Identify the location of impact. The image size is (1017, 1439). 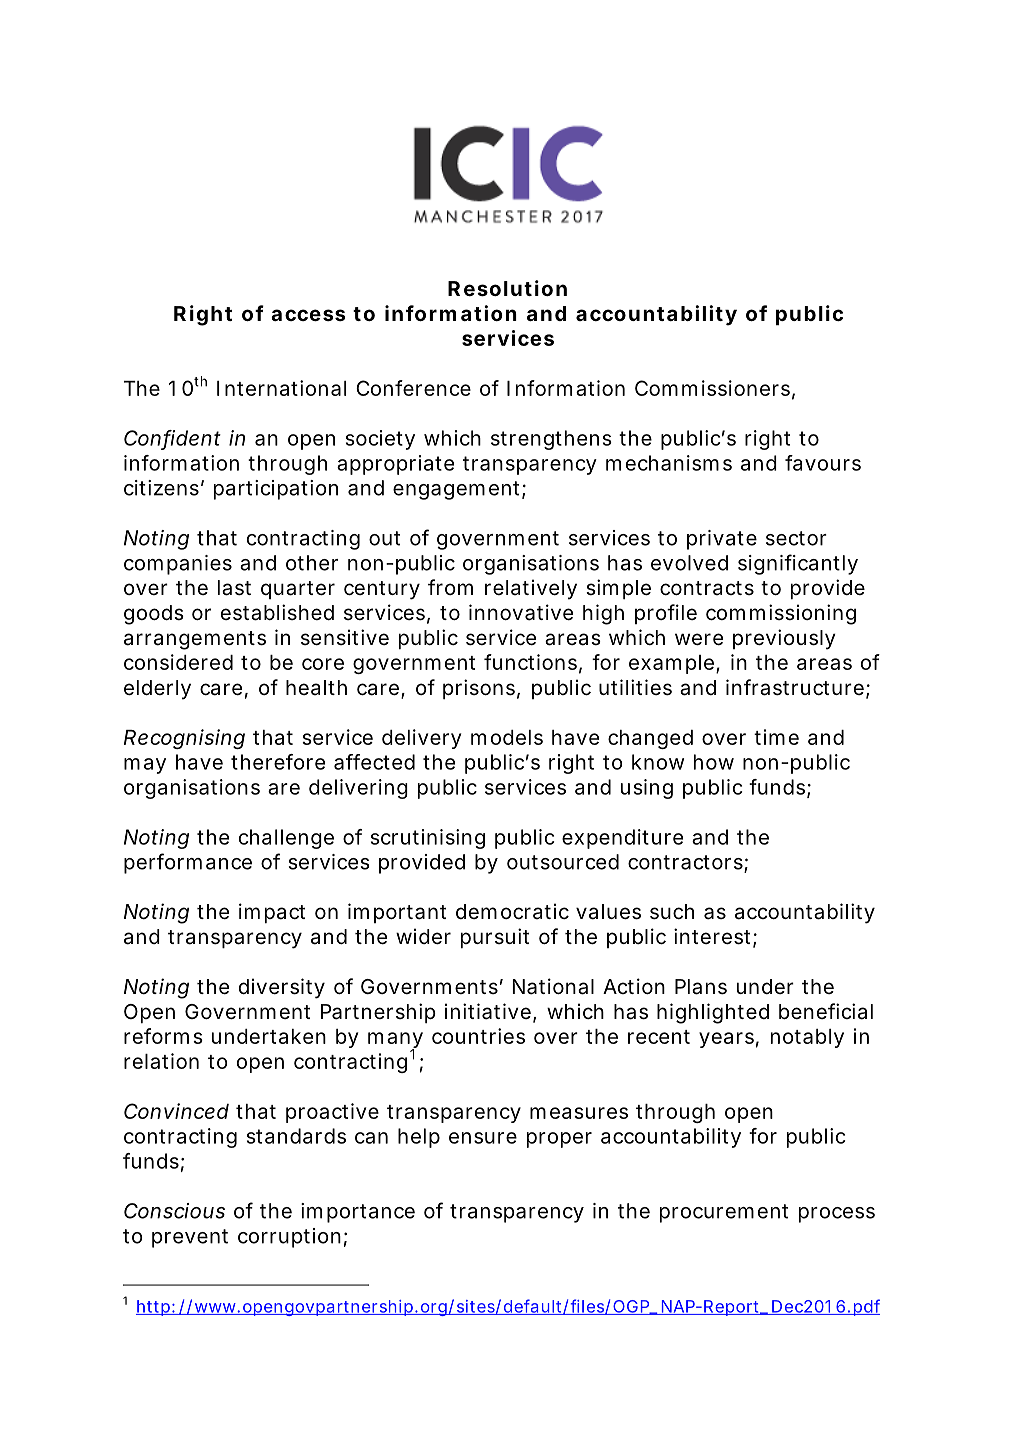
(272, 913).
